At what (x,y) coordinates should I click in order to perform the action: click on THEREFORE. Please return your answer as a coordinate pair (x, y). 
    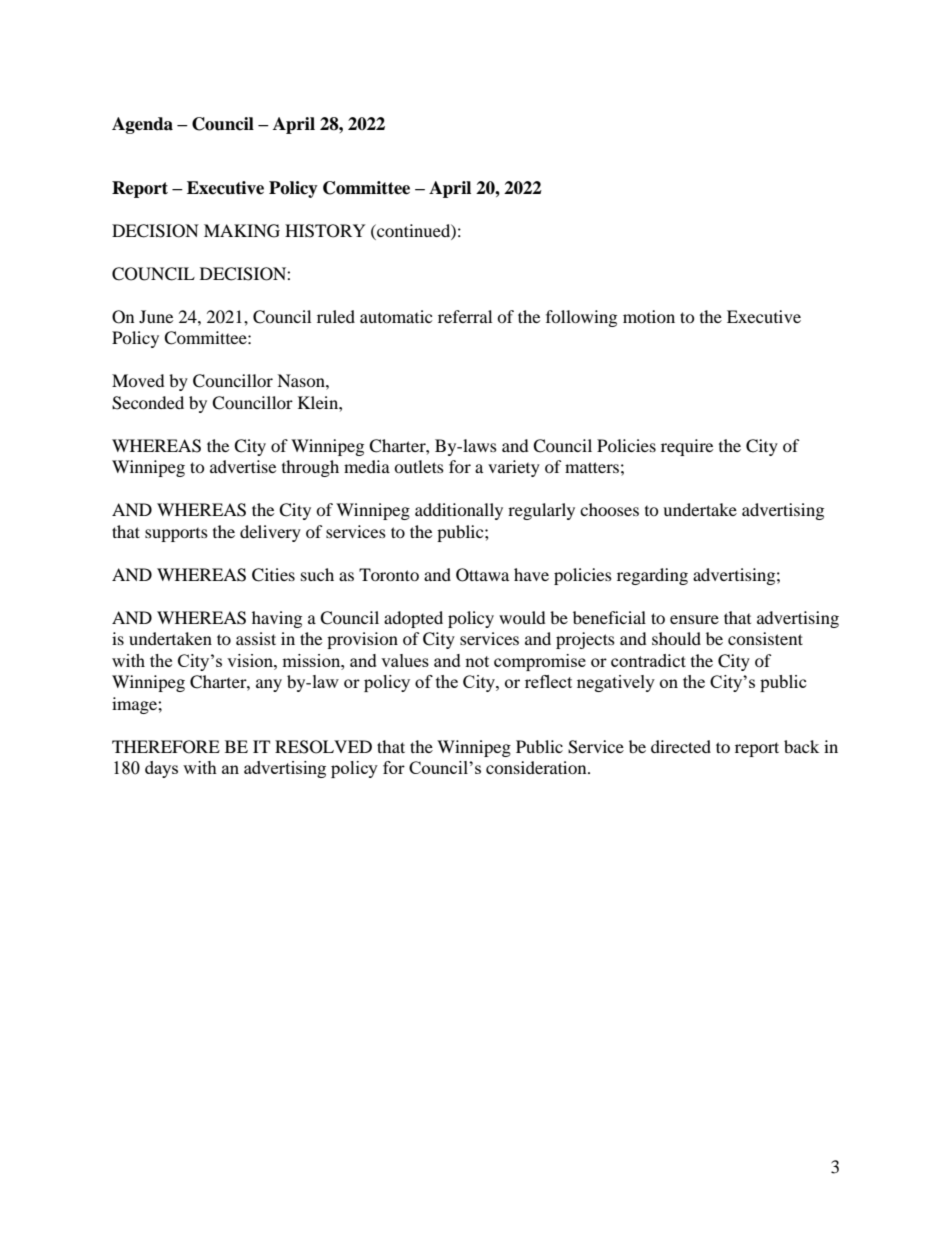
    Looking at the image, I should click on (166, 747).
